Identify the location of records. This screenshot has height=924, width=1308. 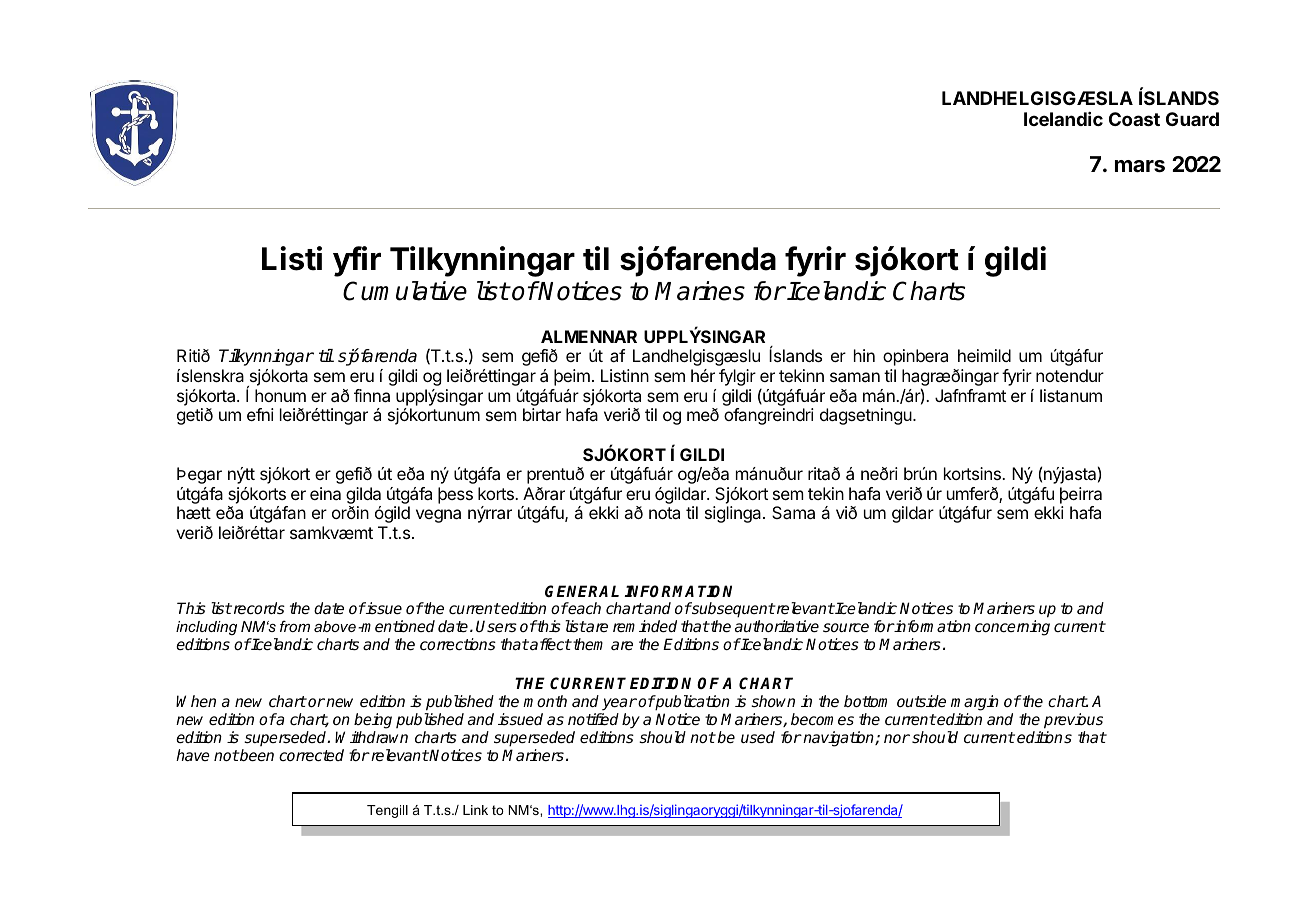
(258, 608).
